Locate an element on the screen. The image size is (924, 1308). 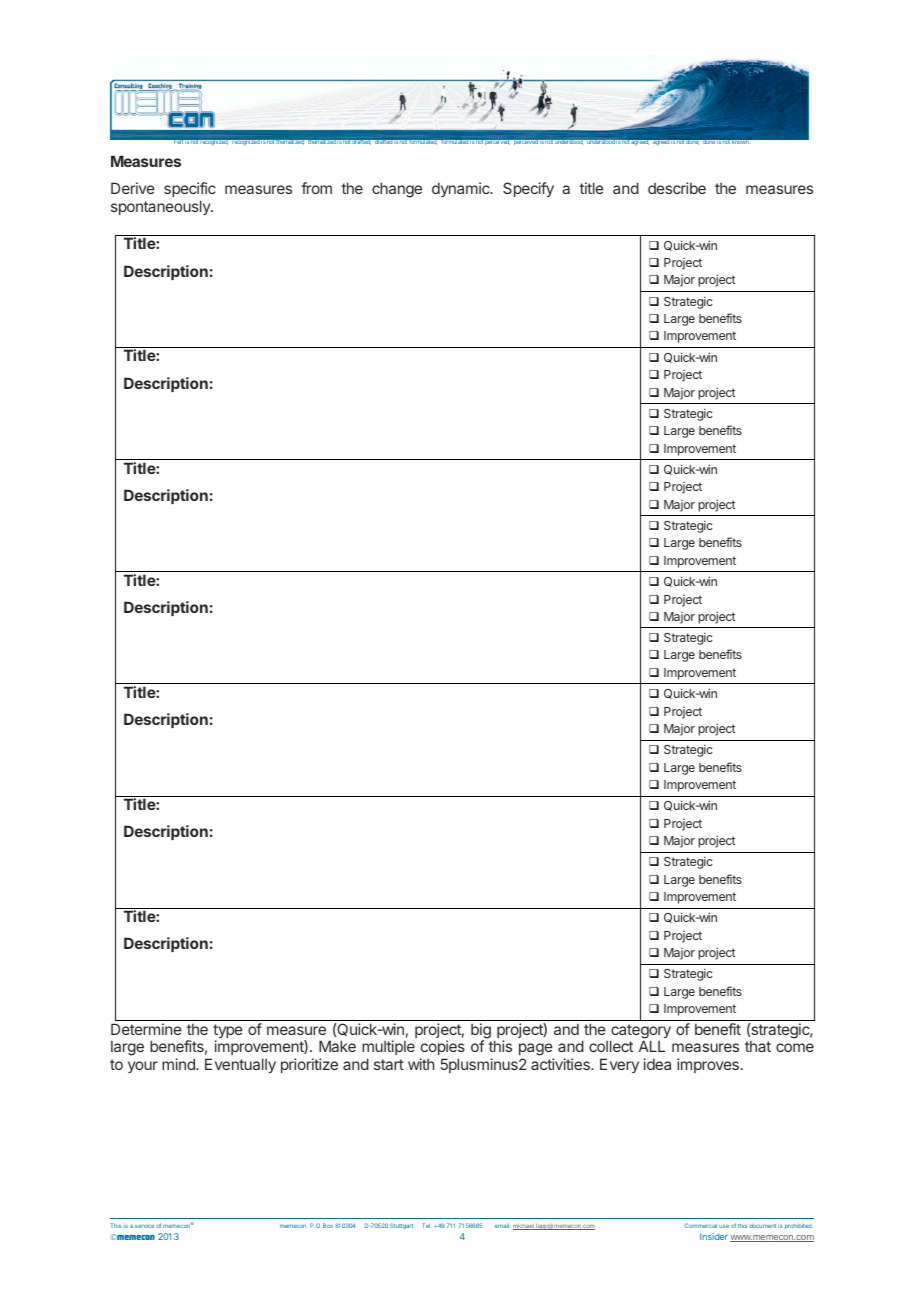
service is located at coordinates (144, 1226).
